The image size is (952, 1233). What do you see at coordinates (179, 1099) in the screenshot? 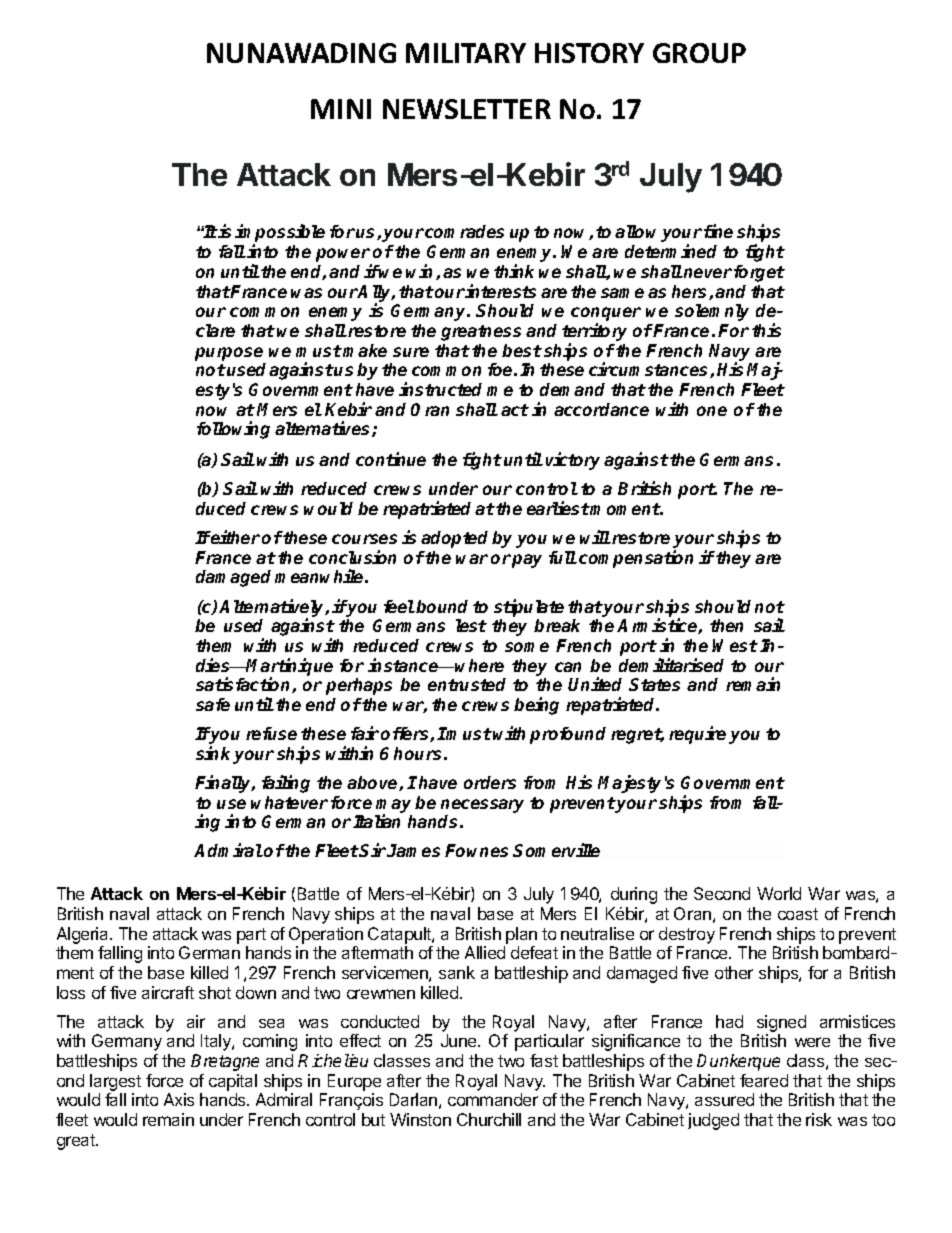
I see `Axis` at bounding box center [179, 1099].
